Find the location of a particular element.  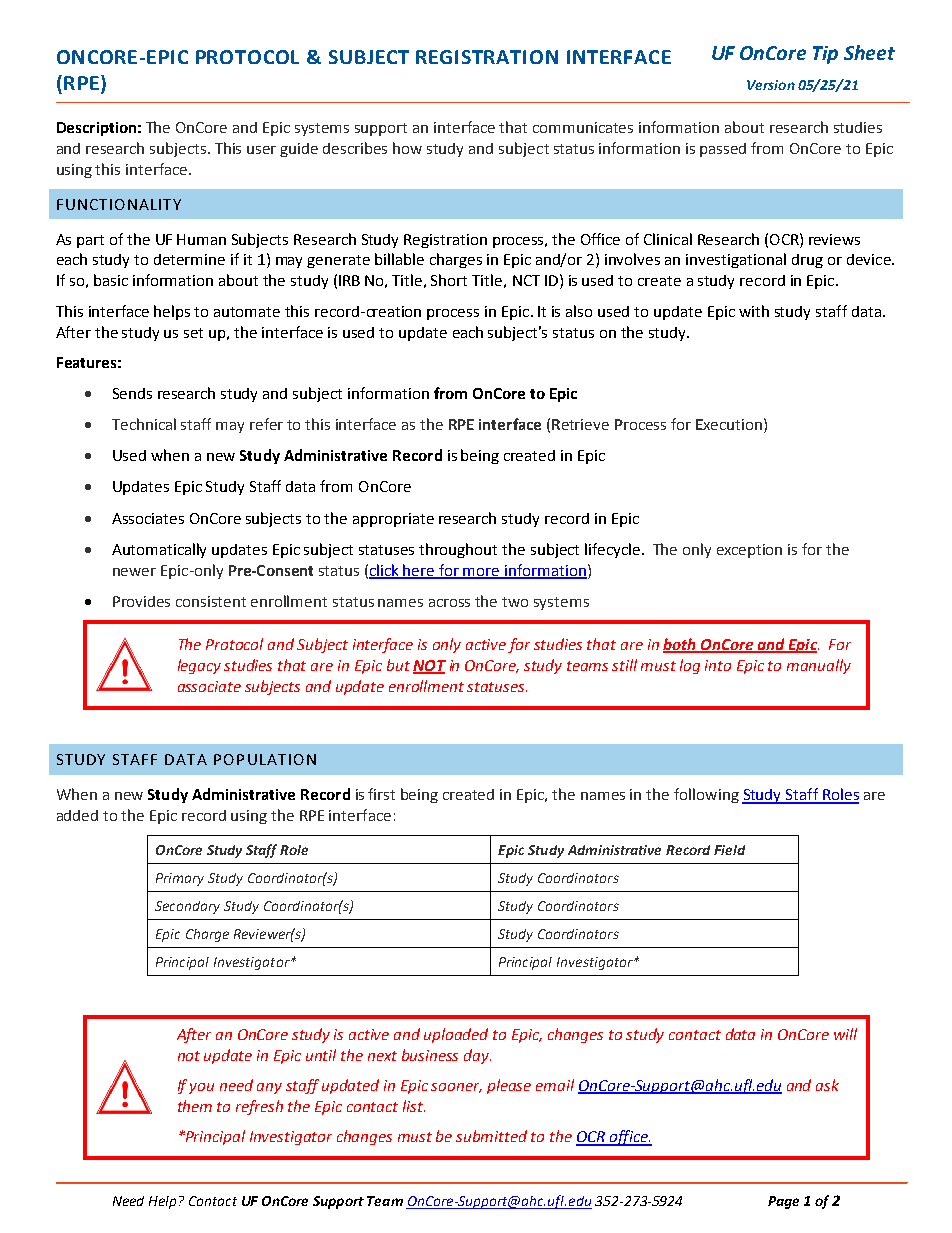

submitted is located at coordinates (491, 1136).
